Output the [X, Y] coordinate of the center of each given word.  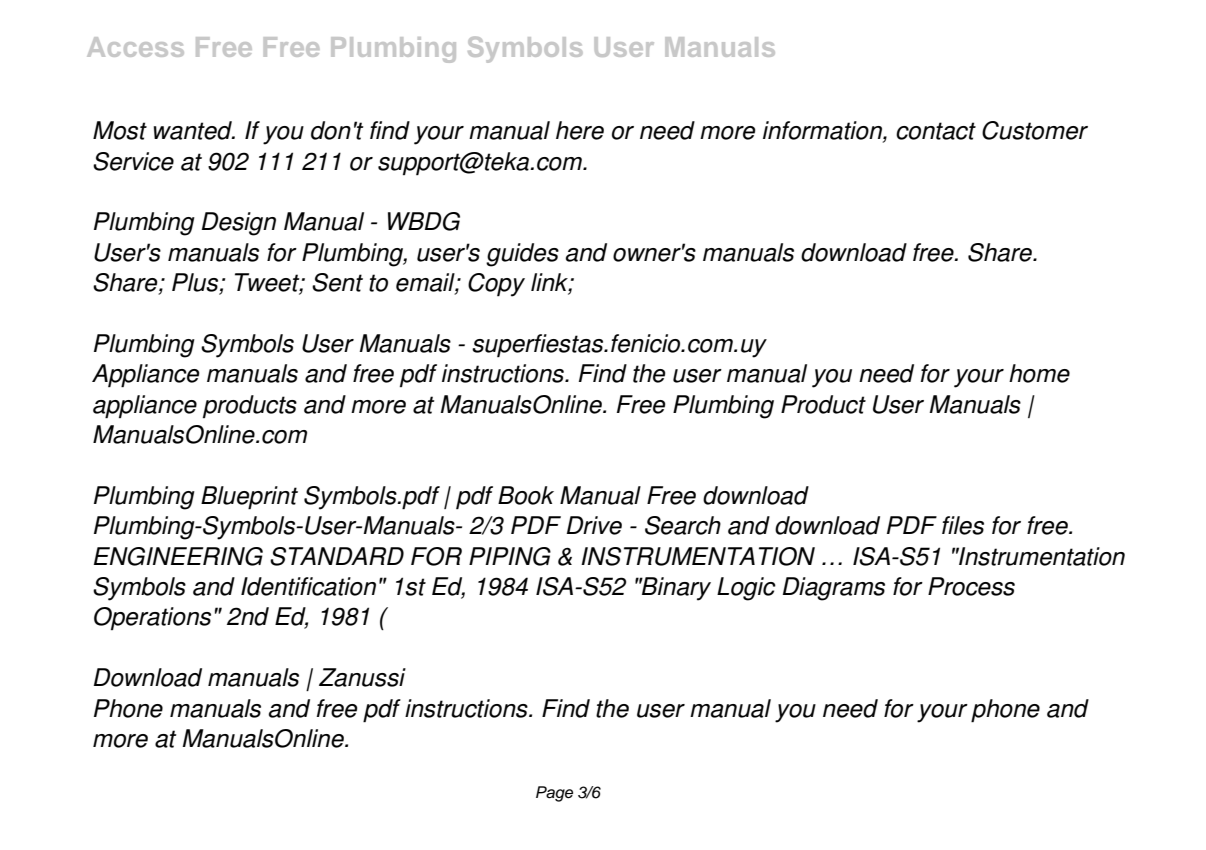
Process [971, 586]
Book [526, 495]
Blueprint [249, 498]
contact [936, 131]
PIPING [510, 556]
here [580, 130]
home [1039, 373]
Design [239, 224]
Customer [1035, 130]
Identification [308, 586]
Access [135, 47]
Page [554, 794]
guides [522, 255]
